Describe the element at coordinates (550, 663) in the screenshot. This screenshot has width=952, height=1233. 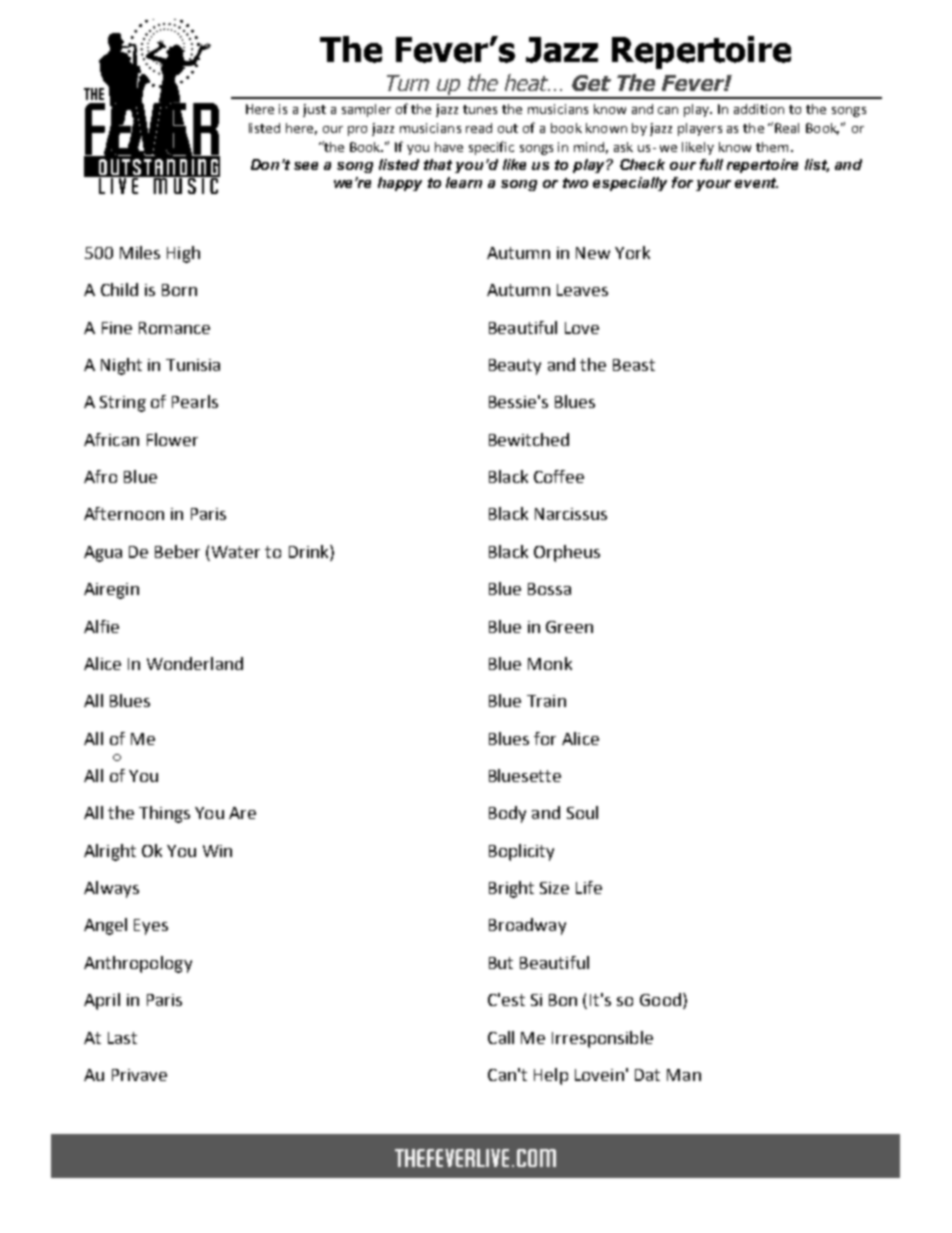
I see `Monk` at that location.
